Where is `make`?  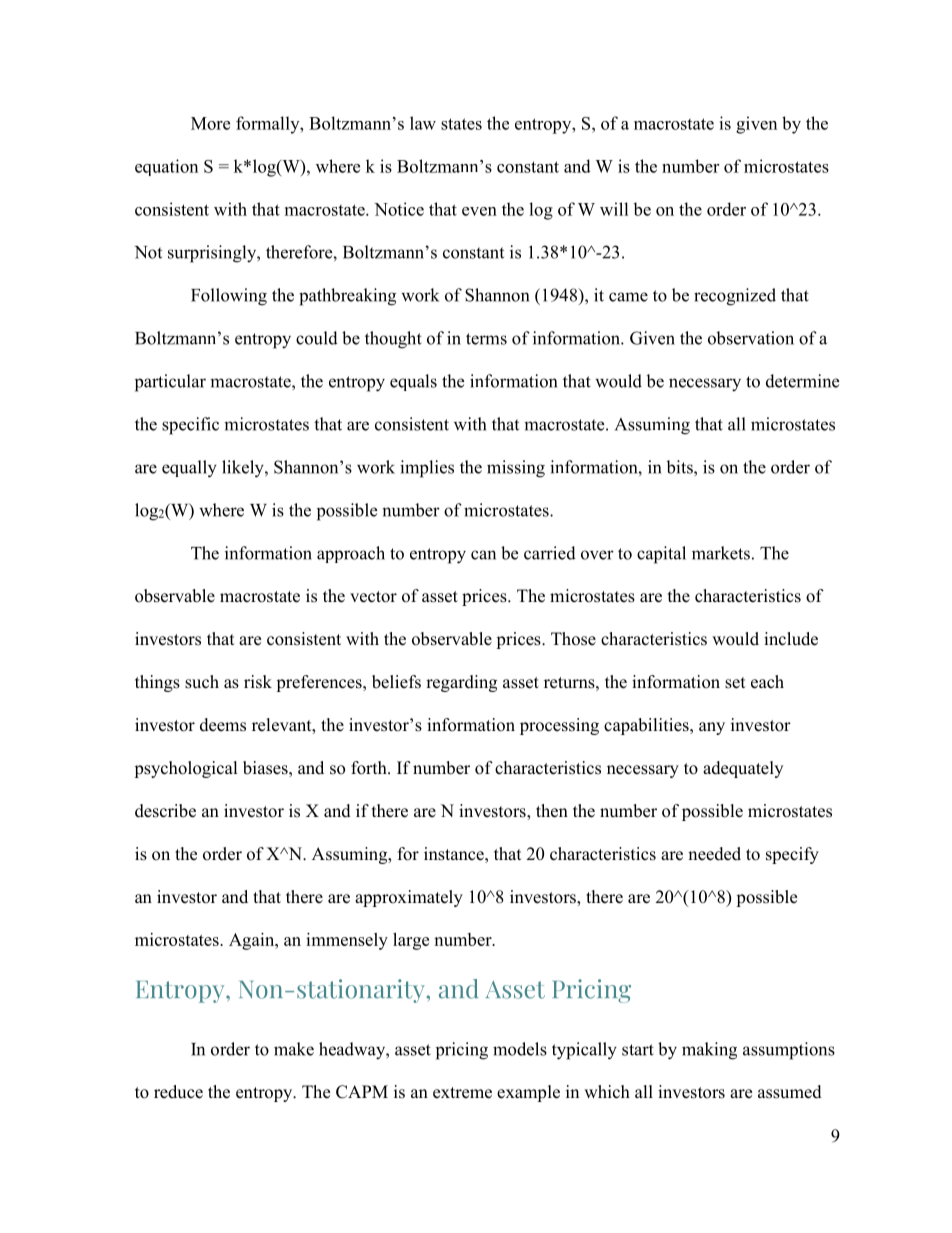 make is located at coordinates (294, 1049).
